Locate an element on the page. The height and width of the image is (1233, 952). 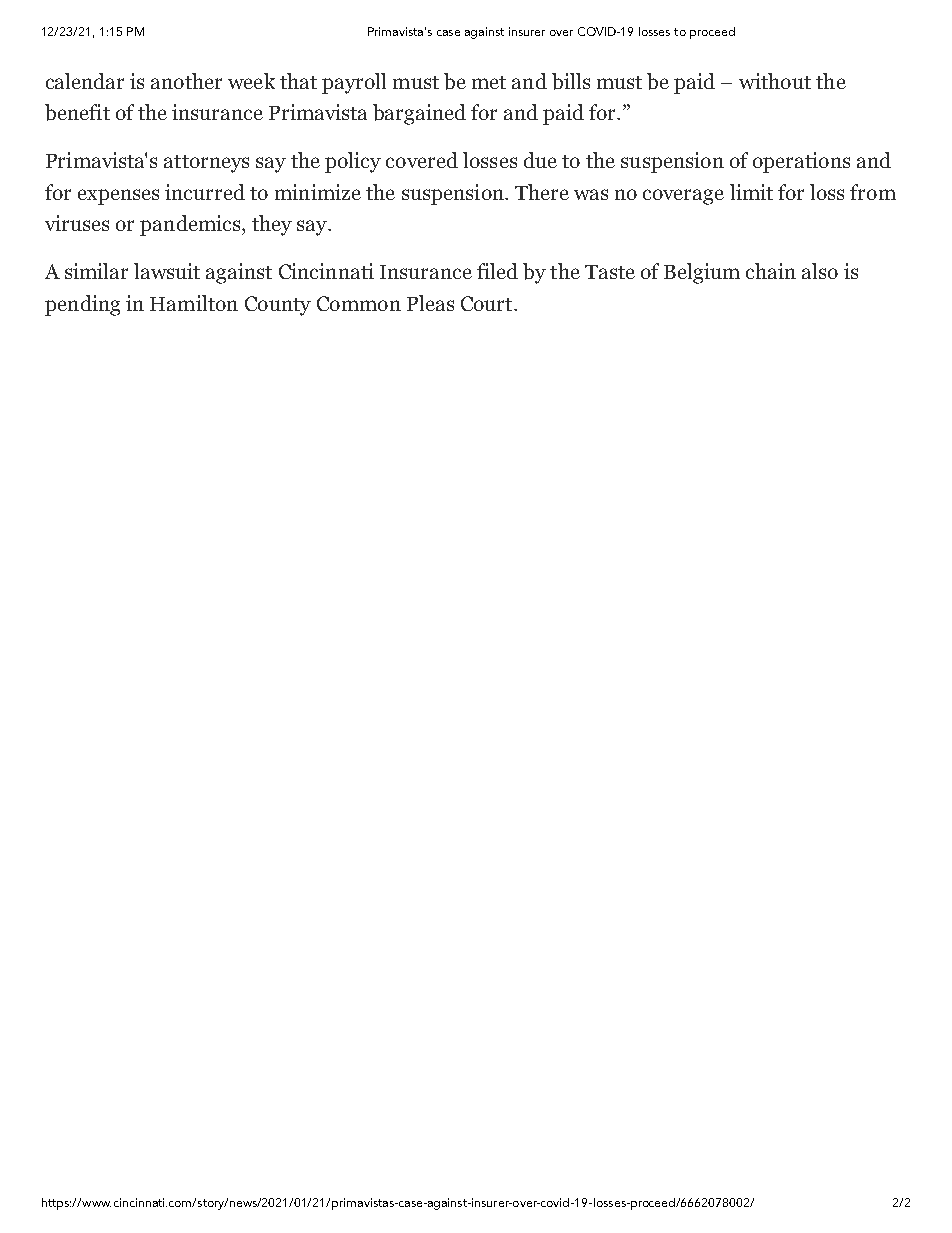
another is located at coordinates (186, 81).
